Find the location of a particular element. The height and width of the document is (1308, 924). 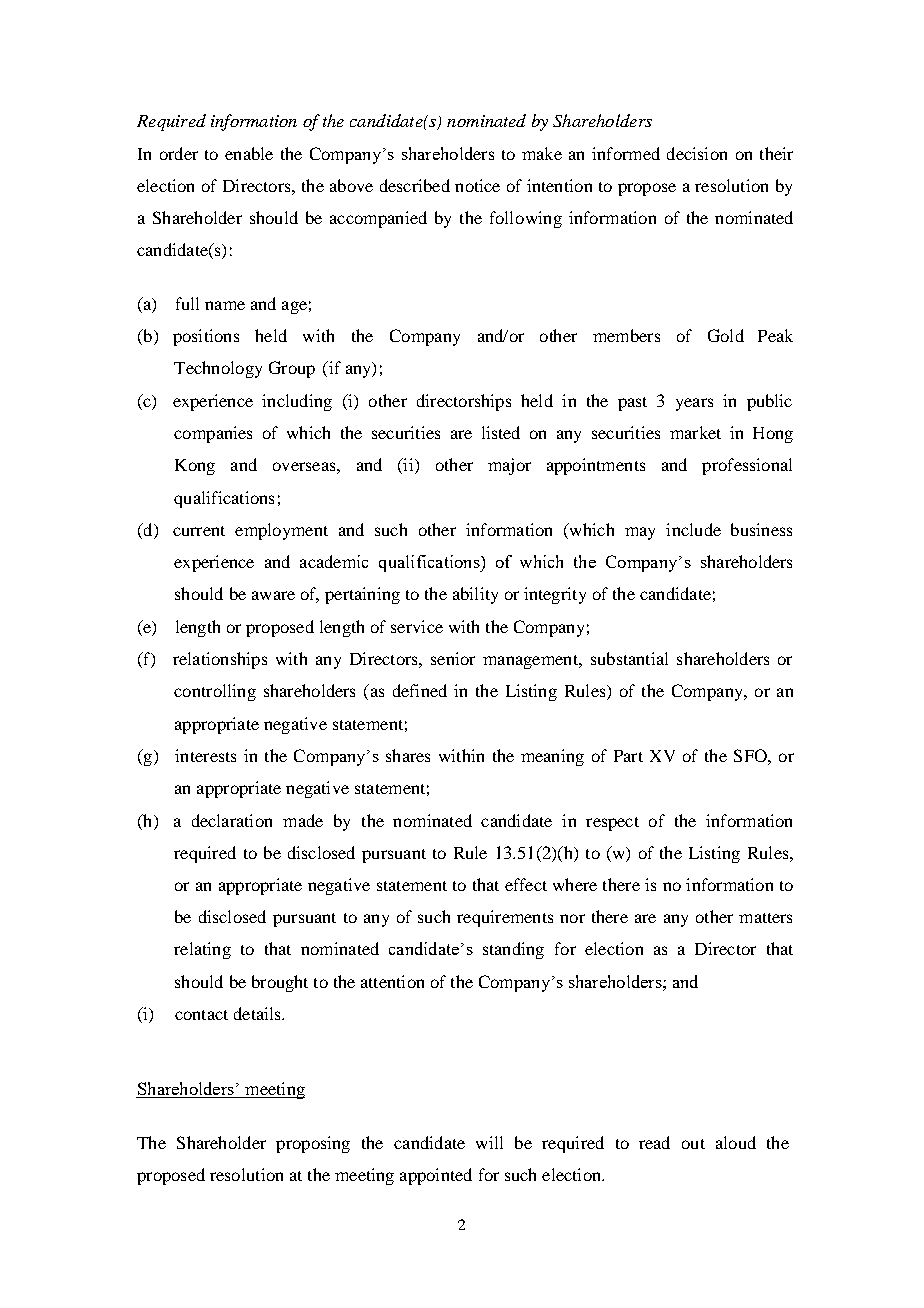

decision is located at coordinates (697, 153).
